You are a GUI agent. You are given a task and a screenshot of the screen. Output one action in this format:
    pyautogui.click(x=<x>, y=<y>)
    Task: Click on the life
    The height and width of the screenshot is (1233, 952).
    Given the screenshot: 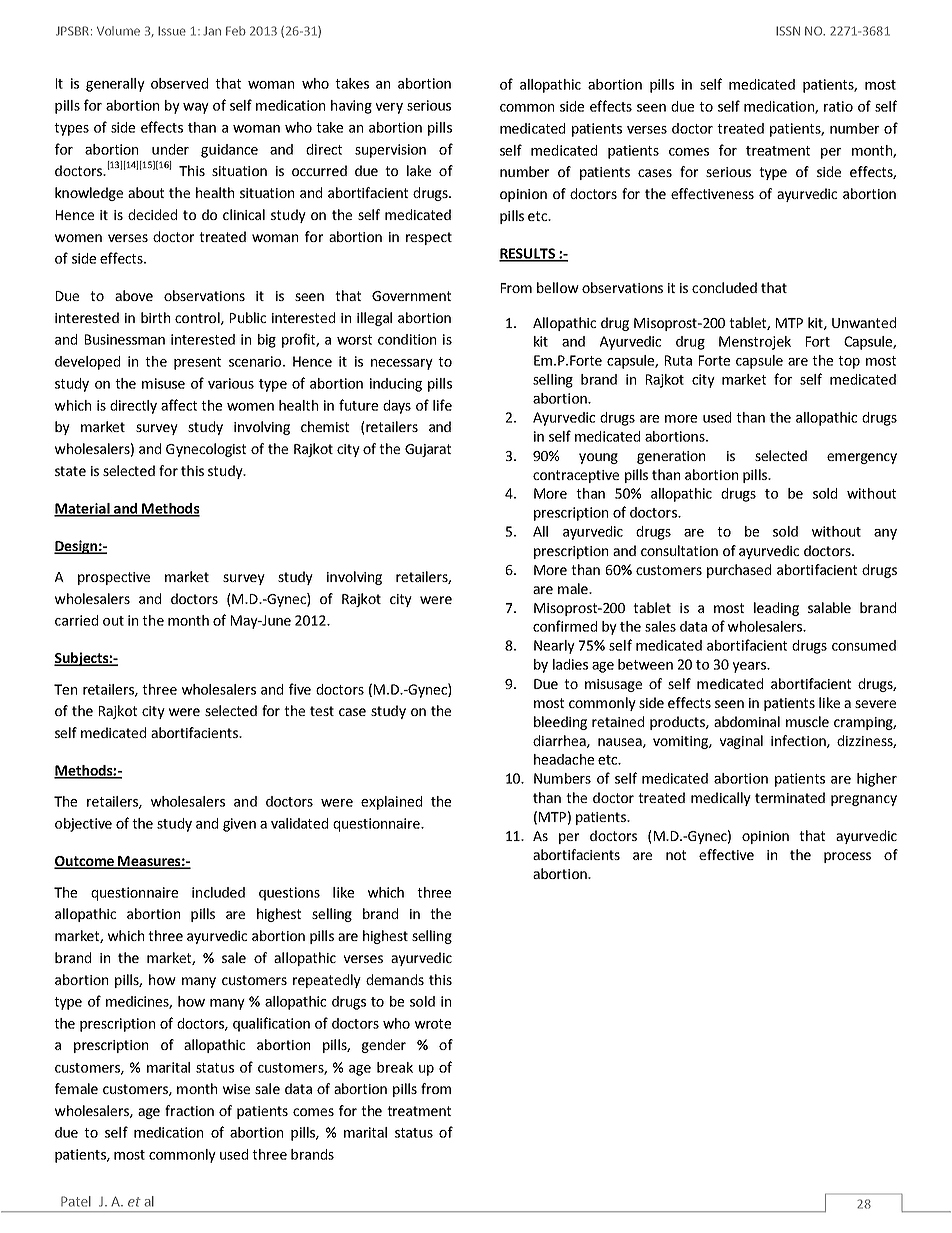 What is the action you would take?
    pyautogui.click(x=442, y=405)
